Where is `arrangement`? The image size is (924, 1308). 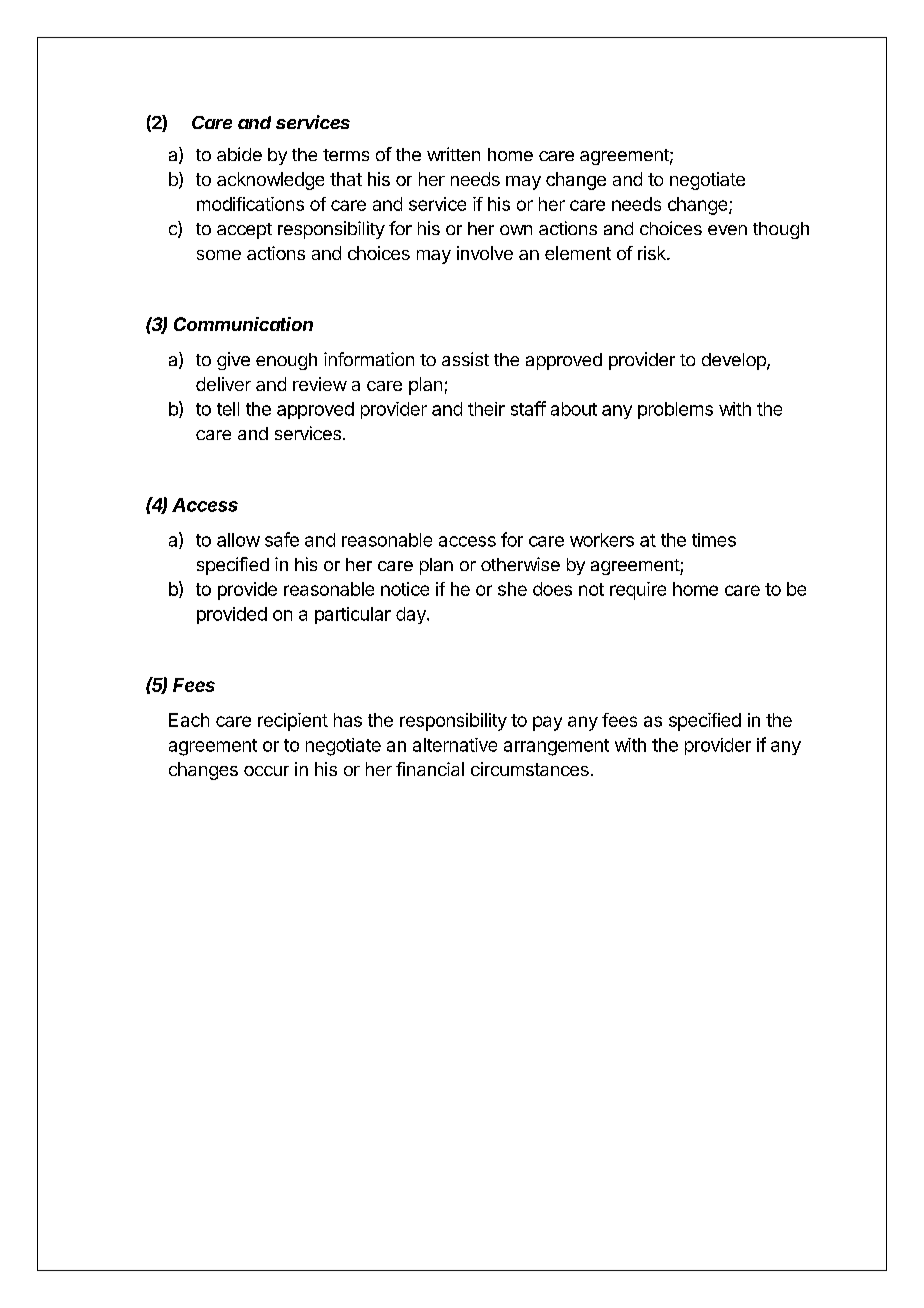 arrangement is located at coordinates (556, 747).
